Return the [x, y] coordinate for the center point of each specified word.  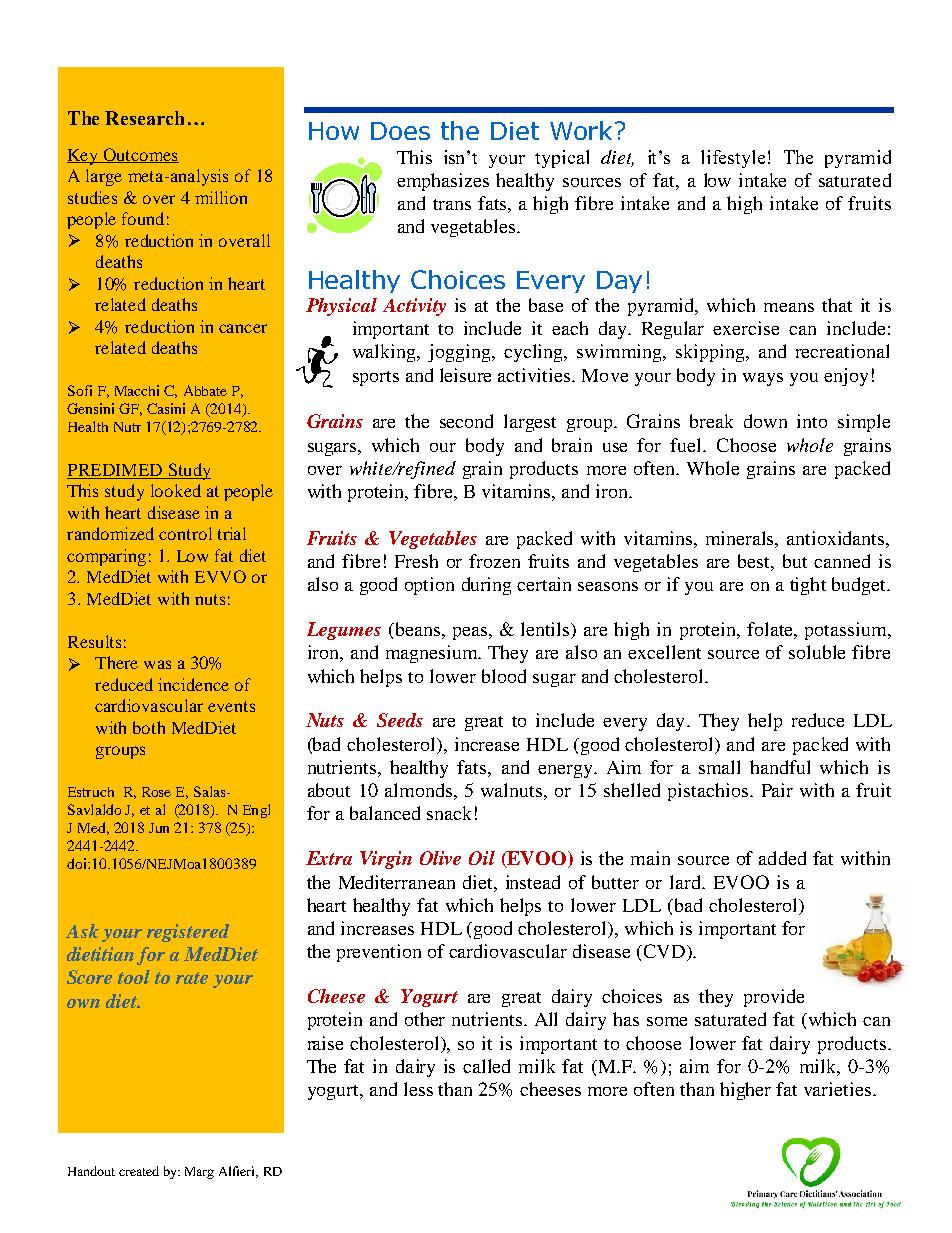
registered [188, 933]
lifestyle [733, 159]
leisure [465, 375]
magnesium [433, 654]
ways [763, 379]
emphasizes [443, 182]
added [782, 858]
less [418, 1089]
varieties [839, 1089]
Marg [199, 1173]
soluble [817, 652]
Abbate [205, 390]
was [157, 664]
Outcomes [140, 155]
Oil [482, 858]
